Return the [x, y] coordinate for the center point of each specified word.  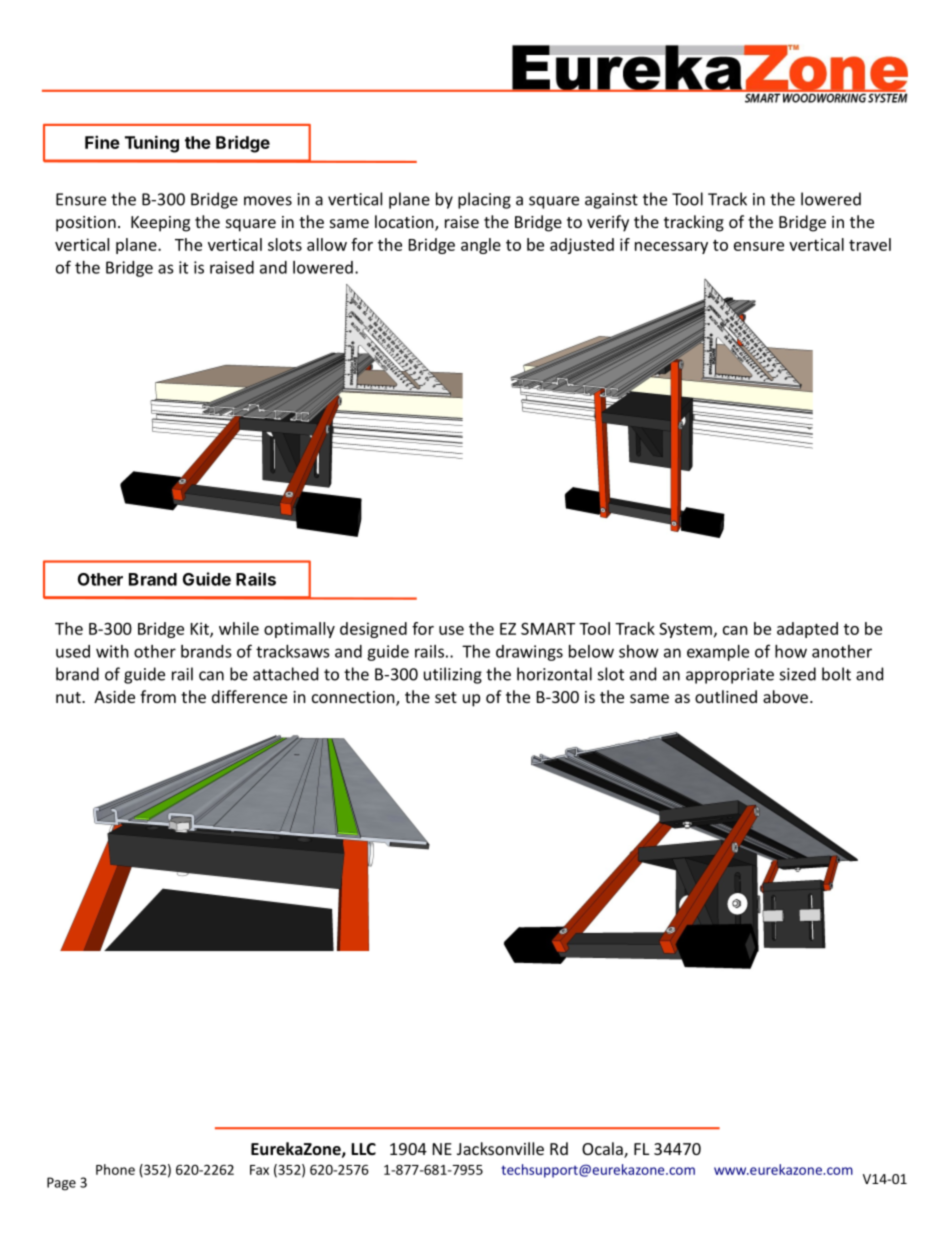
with [112, 651]
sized [798, 674]
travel [870, 244]
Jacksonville [500, 1148]
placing [484, 200]
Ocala [603, 1150]
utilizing [453, 675]
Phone [115, 1169]
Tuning [152, 144]
